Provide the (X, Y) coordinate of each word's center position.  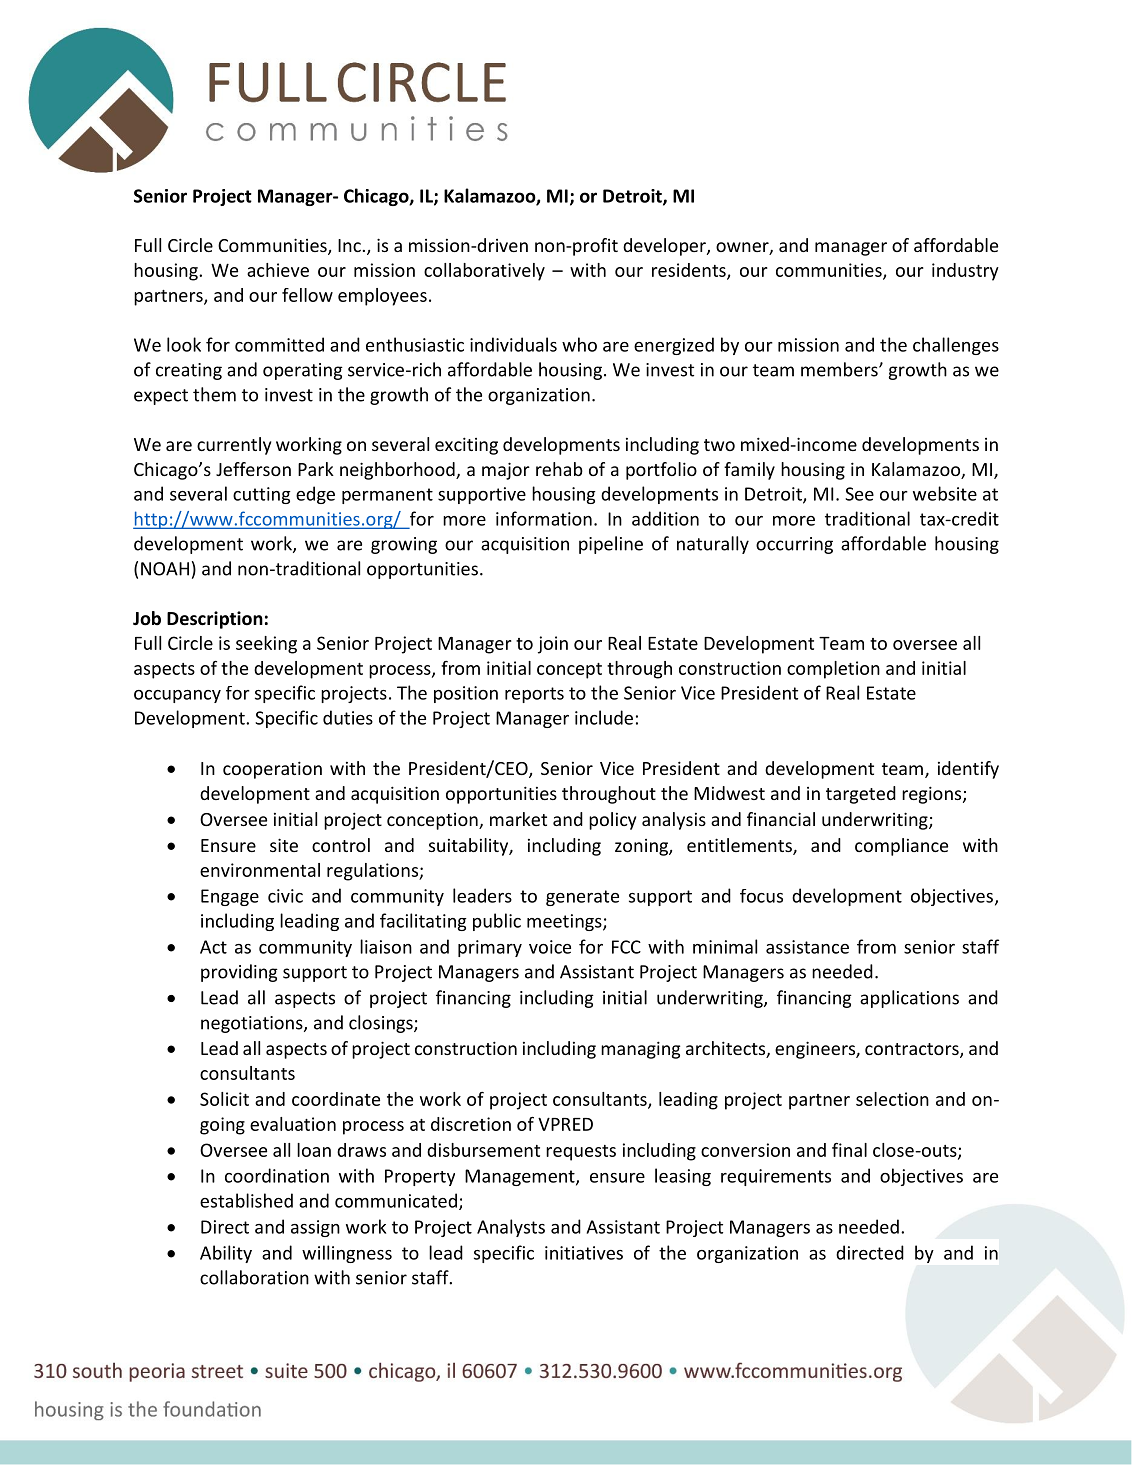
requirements (776, 1177)
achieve (278, 270)
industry (965, 272)
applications (909, 999)
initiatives (584, 1253)
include (604, 717)
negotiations (253, 1024)
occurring (794, 545)
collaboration (254, 1277)
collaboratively (484, 272)
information (544, 518)
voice (550, 947)
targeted (861, 795)
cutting (262, 495)
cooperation (272, 770)
